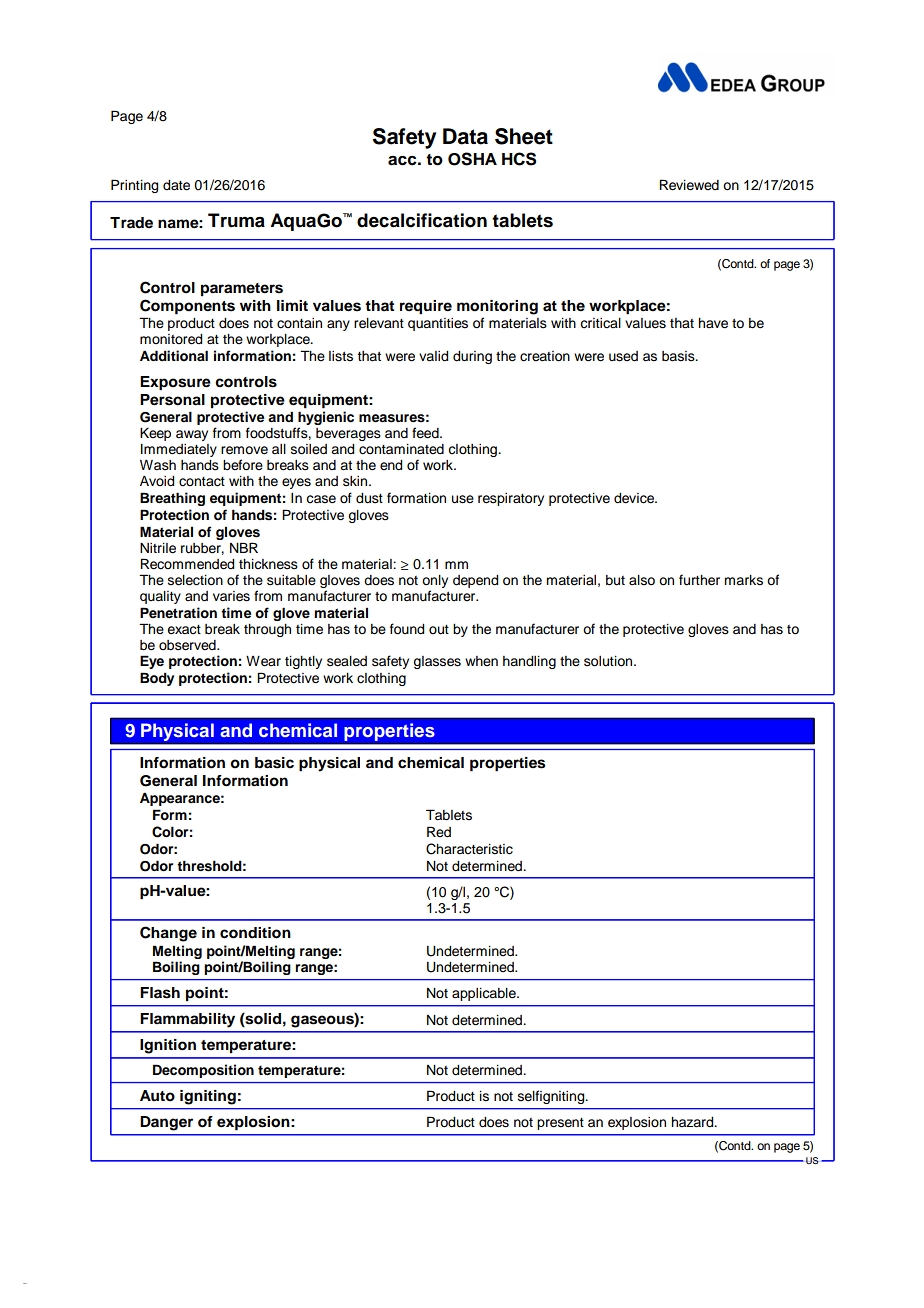  I want to click on Decomposition, so click(203, 1071).
